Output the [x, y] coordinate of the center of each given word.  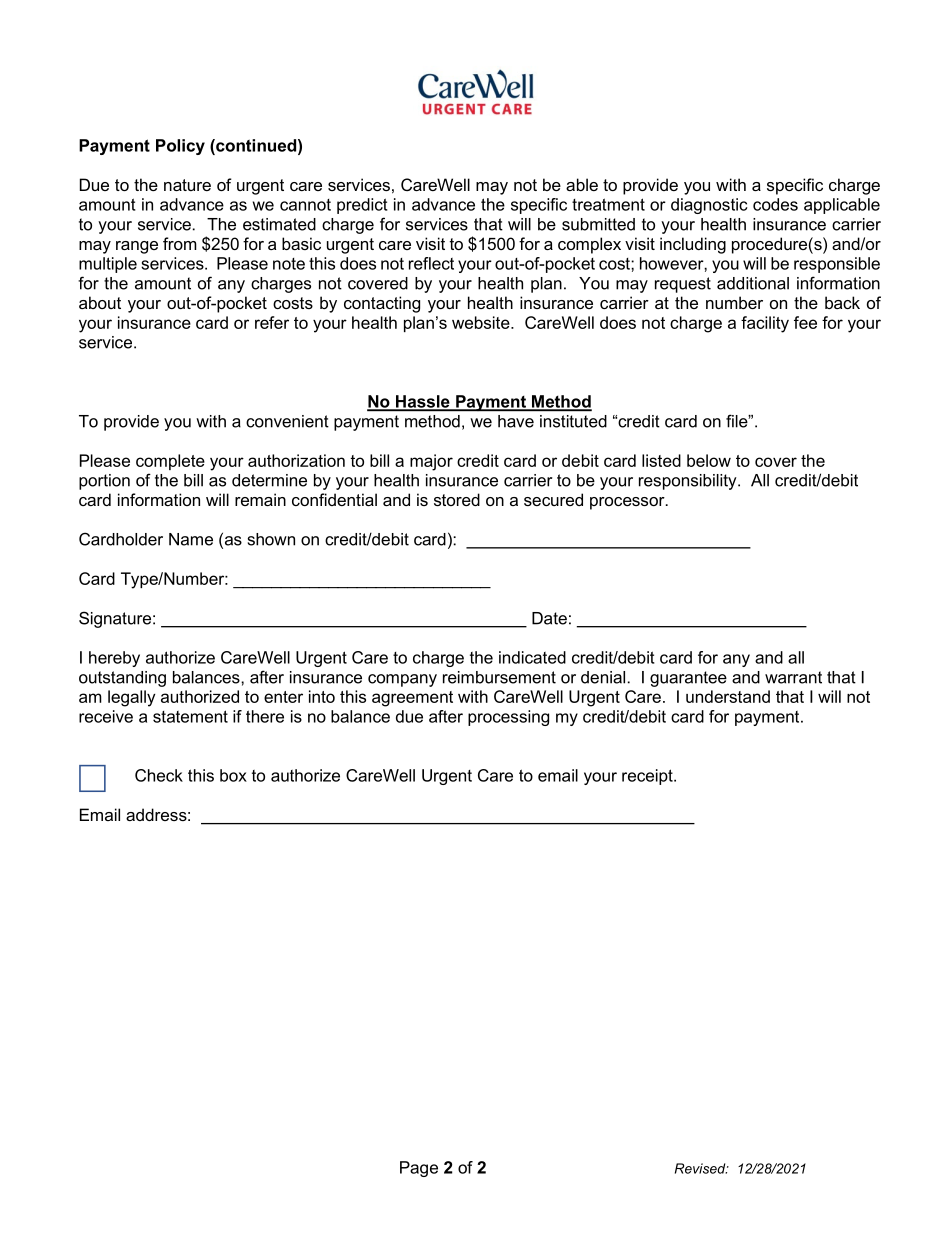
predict [362, 206]
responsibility [689, 482]
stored [457, 499]
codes [775, 204]
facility [765, 324]
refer [272, 322]
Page [419, 1169]
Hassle [423, 402]
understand [728, 696]
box [233, 775]
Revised [701, 1168]
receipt [648, 777]
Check [159, 775]
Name [191, 539]
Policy [180, 147]
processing [508, 718]
